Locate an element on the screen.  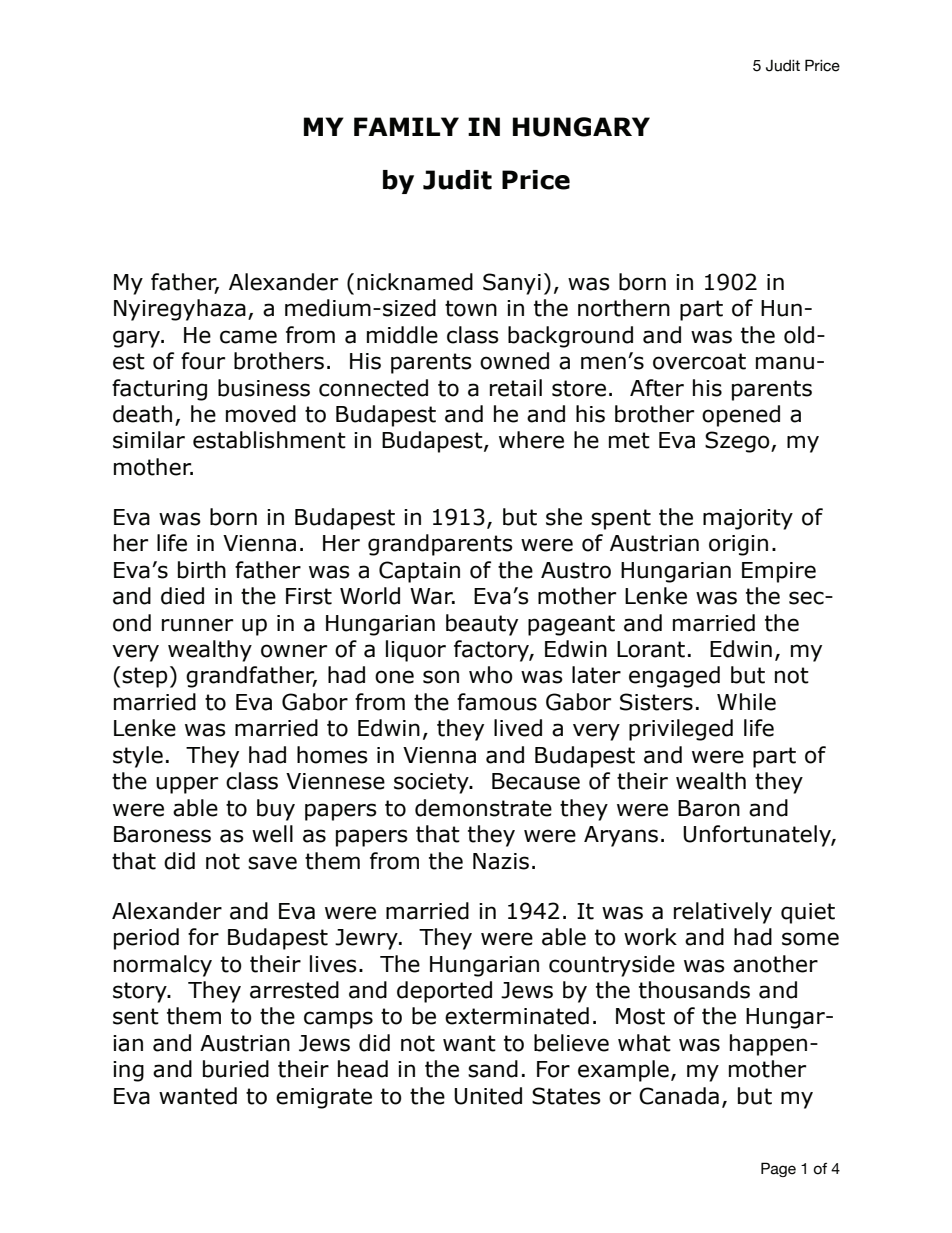
society is located at coordinates (432, 783).
